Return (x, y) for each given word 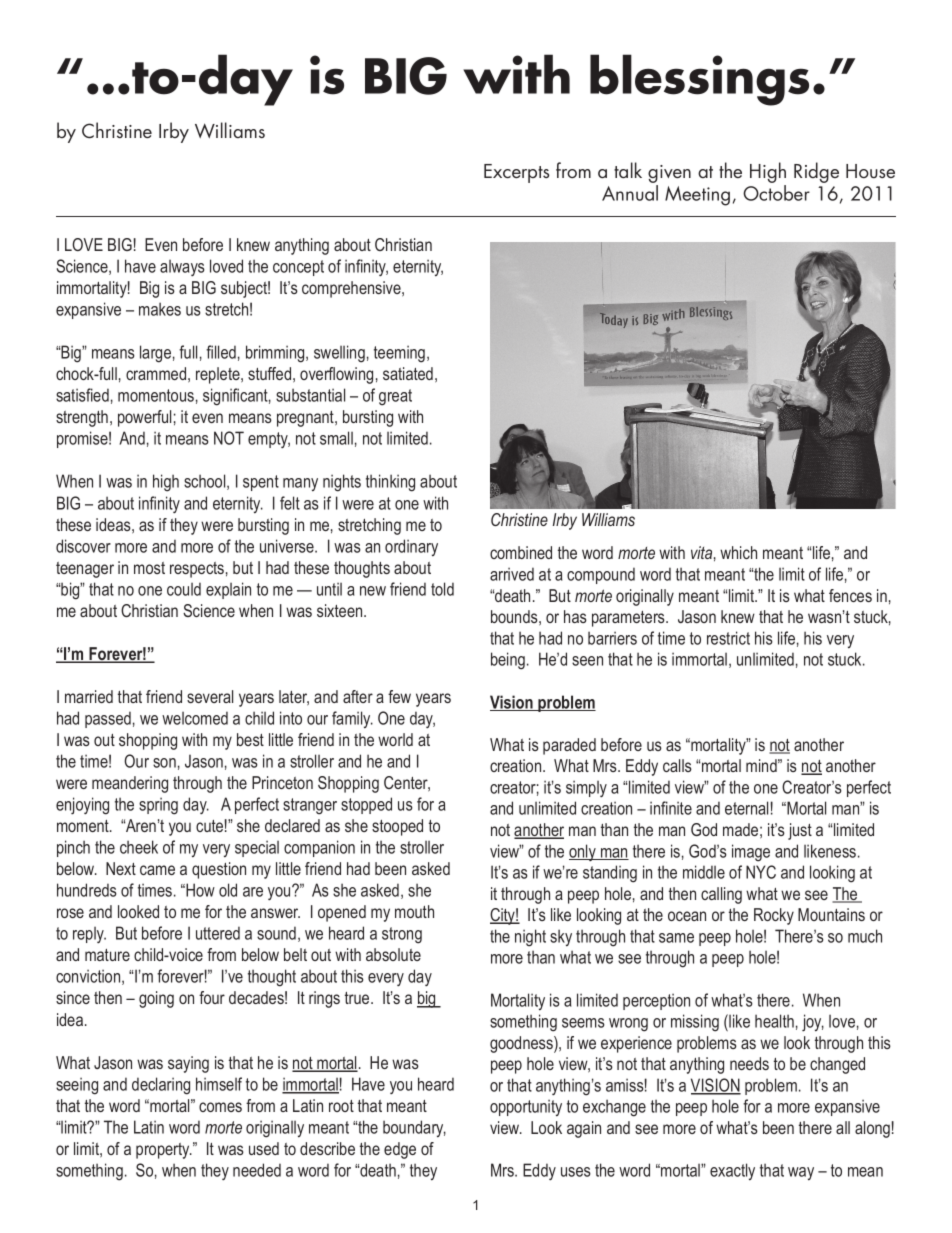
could (184, 589)
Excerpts (516, 173)
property (164, 1151)
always (182, 268)
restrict (728, 638)
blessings (699, 80)
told (442, 589)
